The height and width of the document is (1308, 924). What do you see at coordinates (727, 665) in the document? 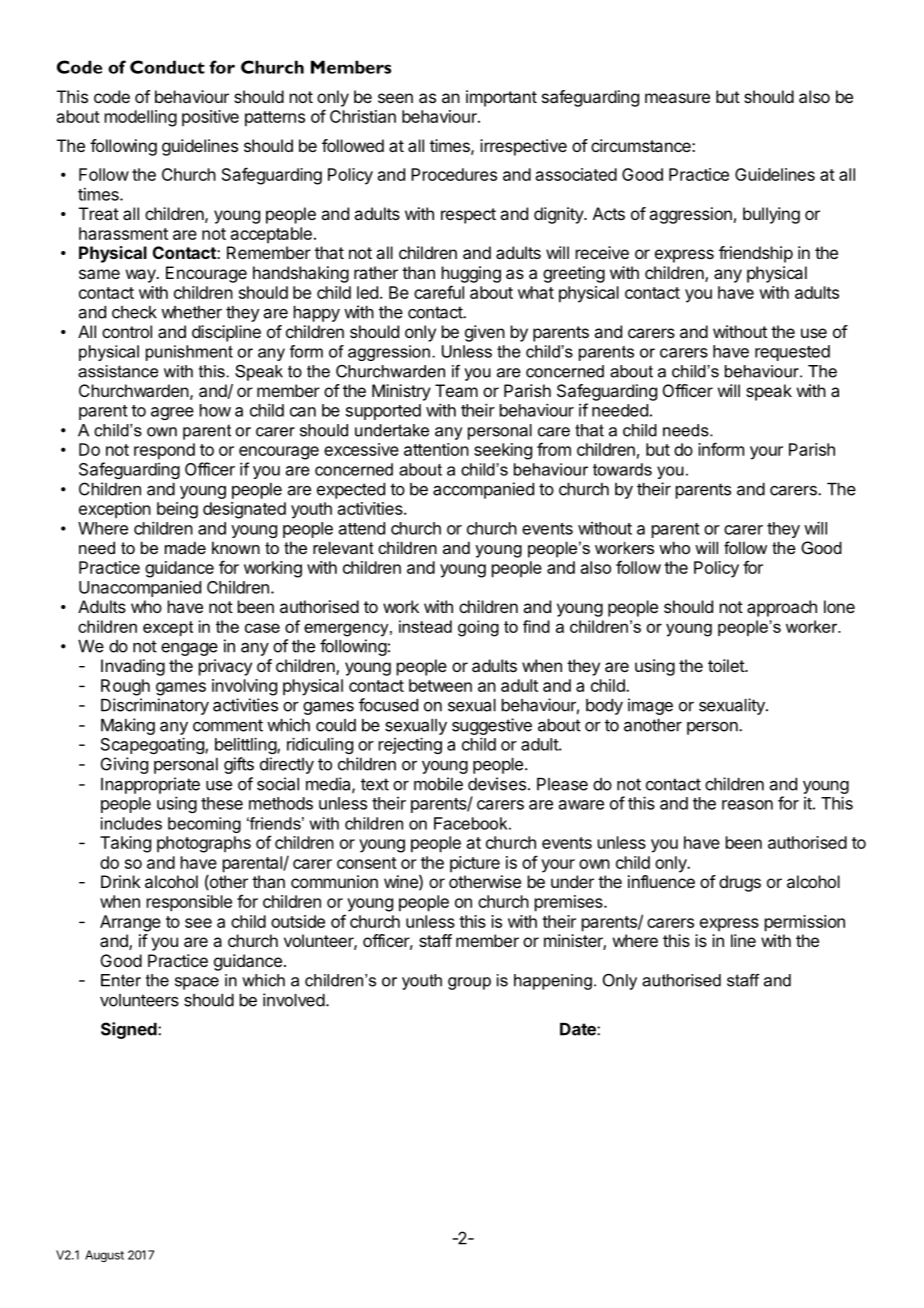
I see `toilet` at bounding box center [727, 665].
